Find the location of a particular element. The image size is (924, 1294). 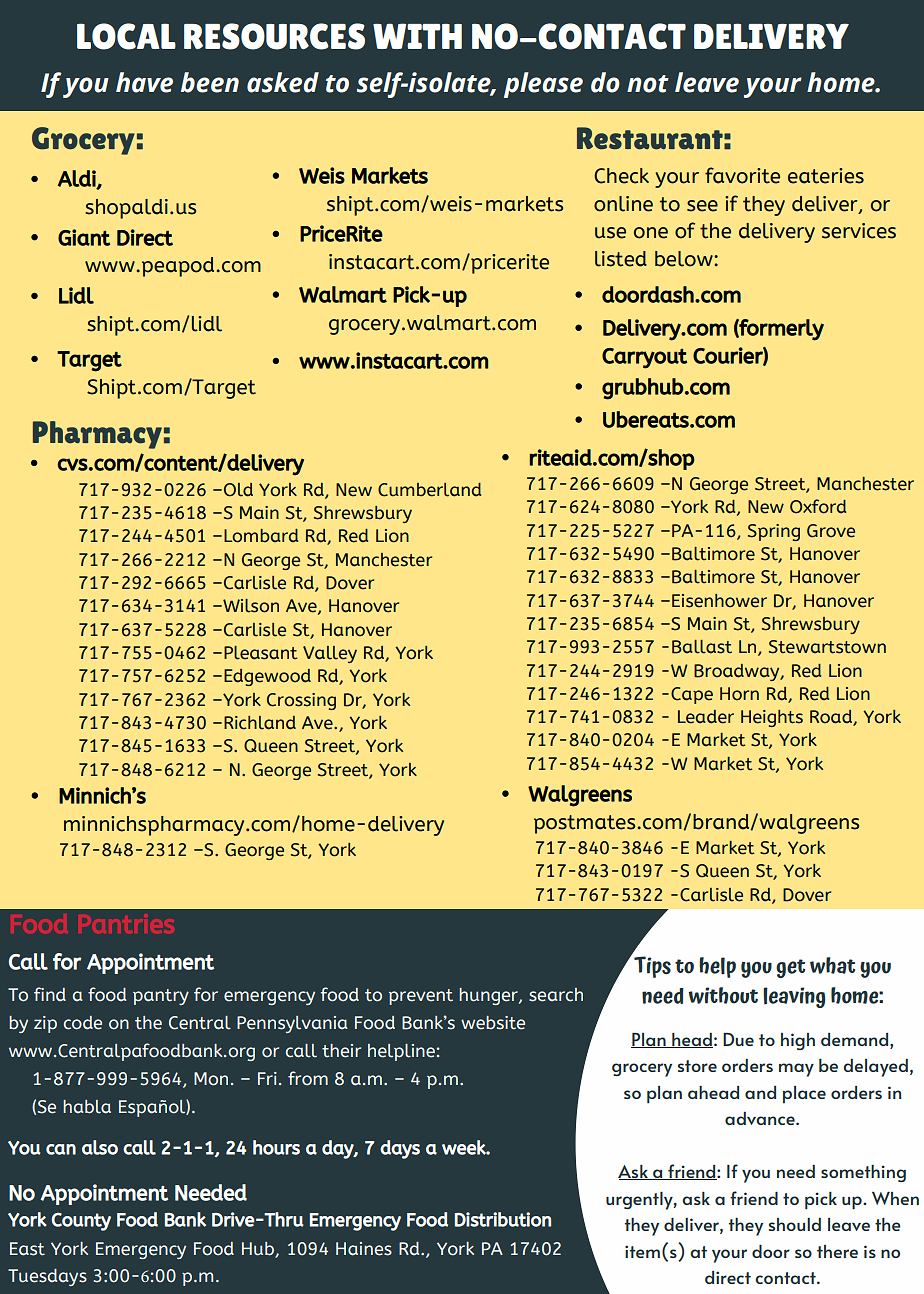

Cumberland is located at coordinates (429, 490).
